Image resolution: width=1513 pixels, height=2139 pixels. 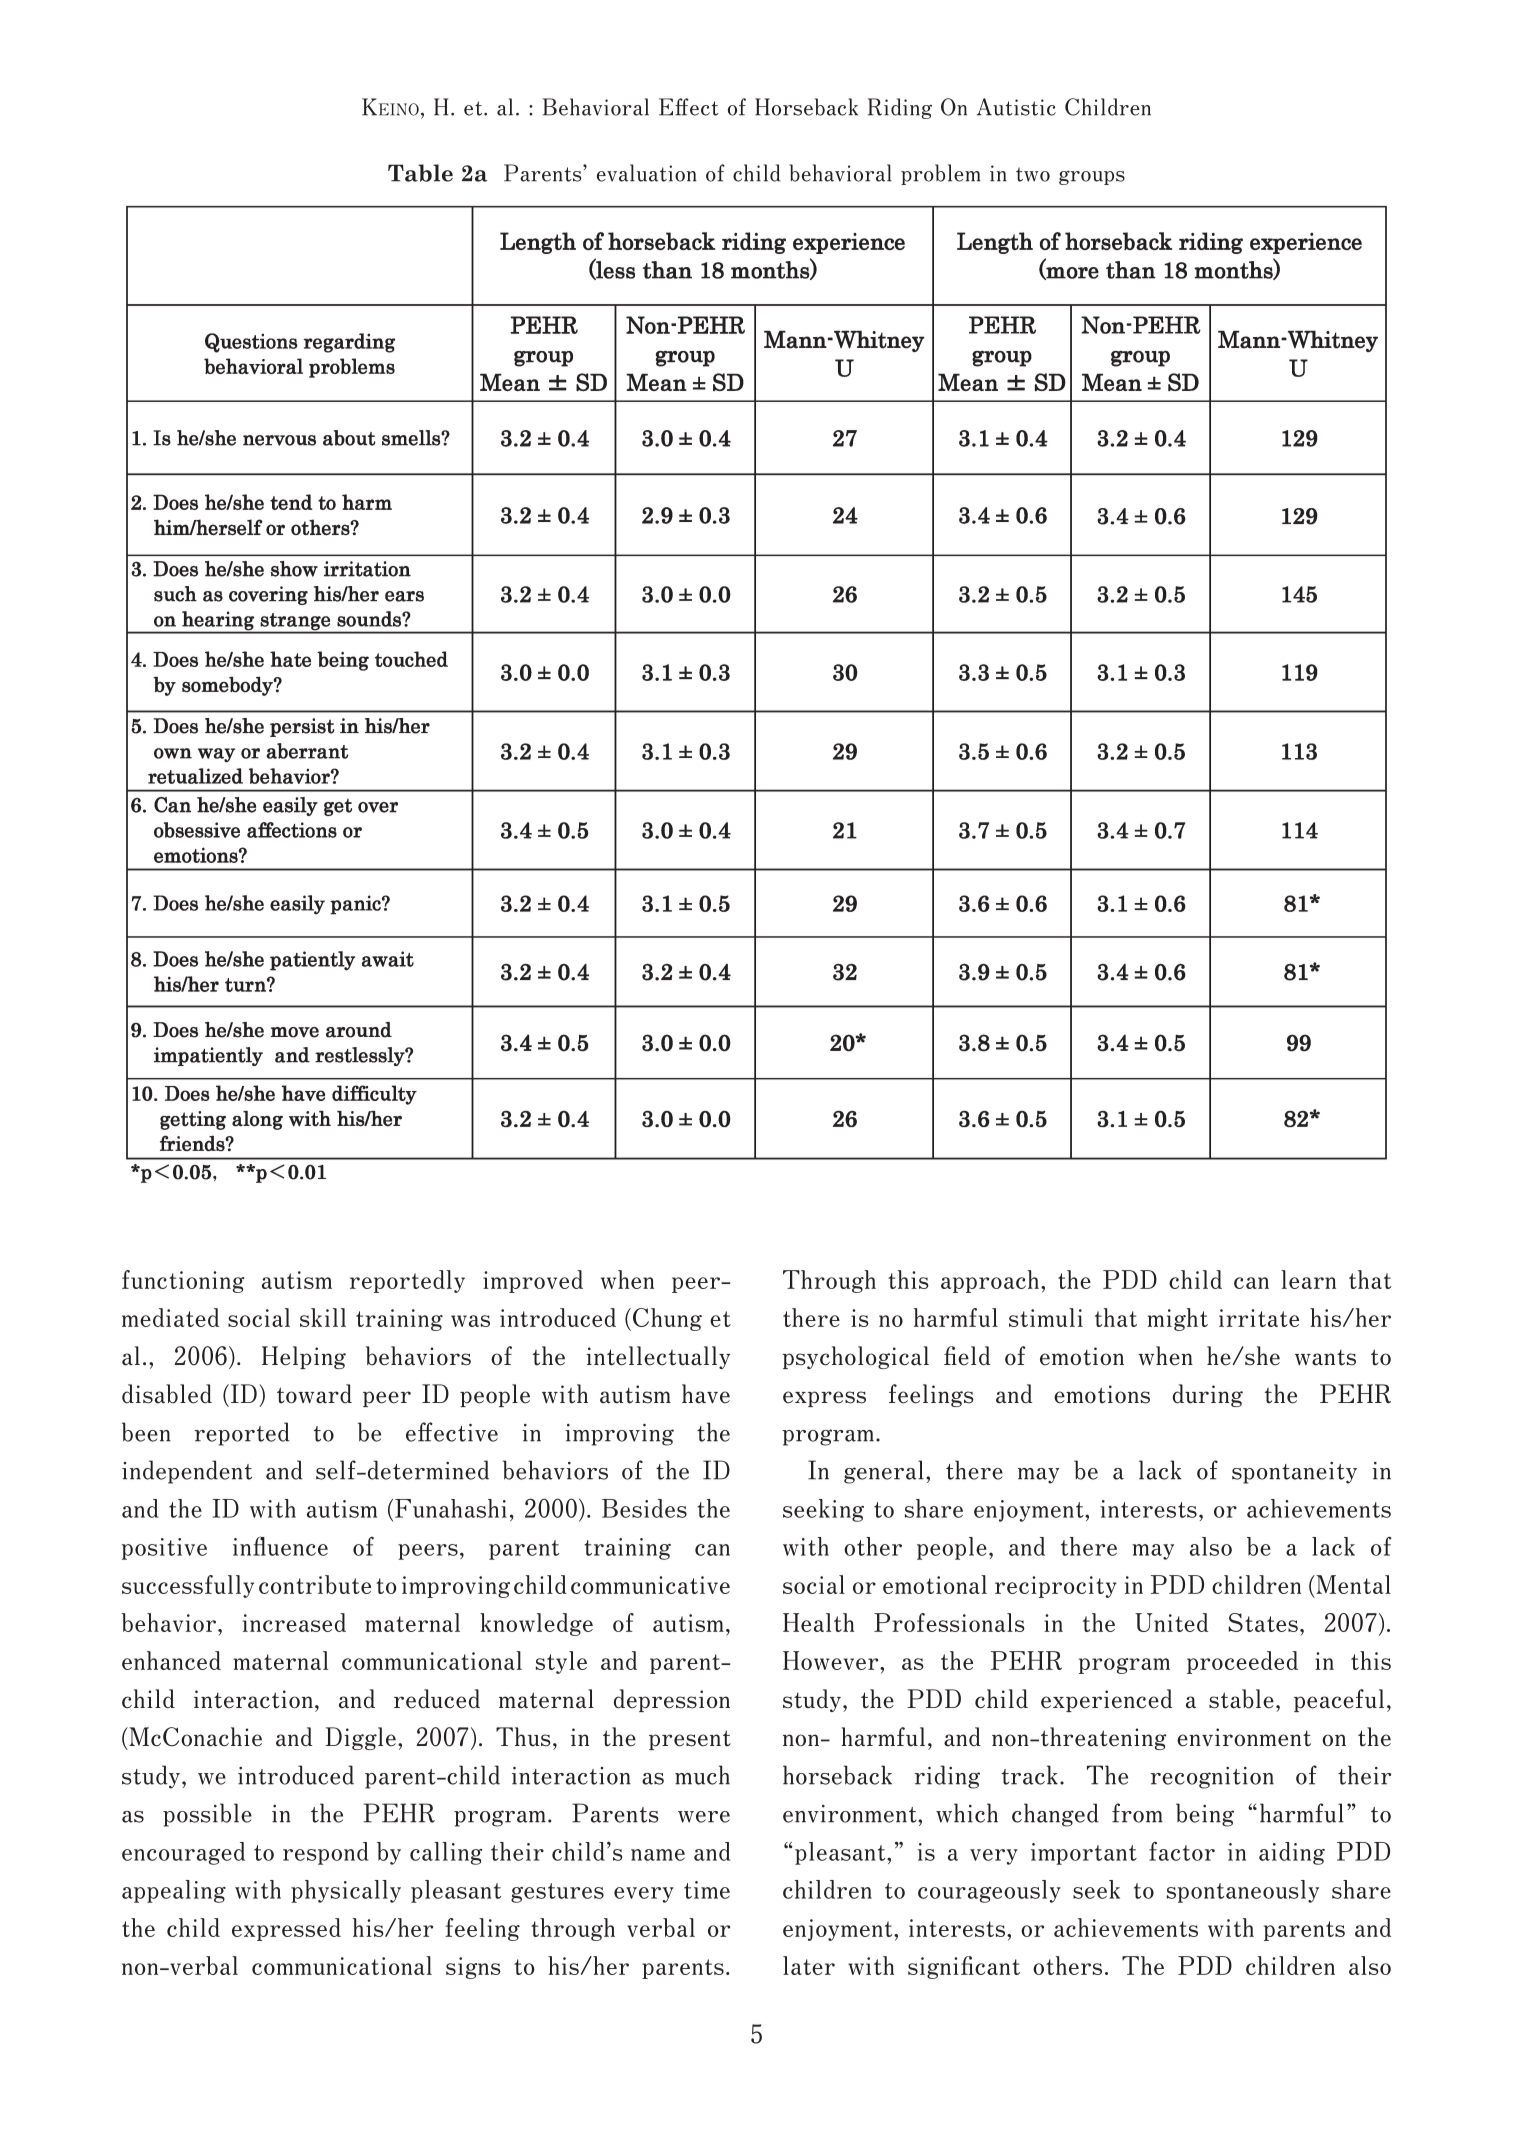 I want to click on spontaneously, so click(x=1243, y=1891).
